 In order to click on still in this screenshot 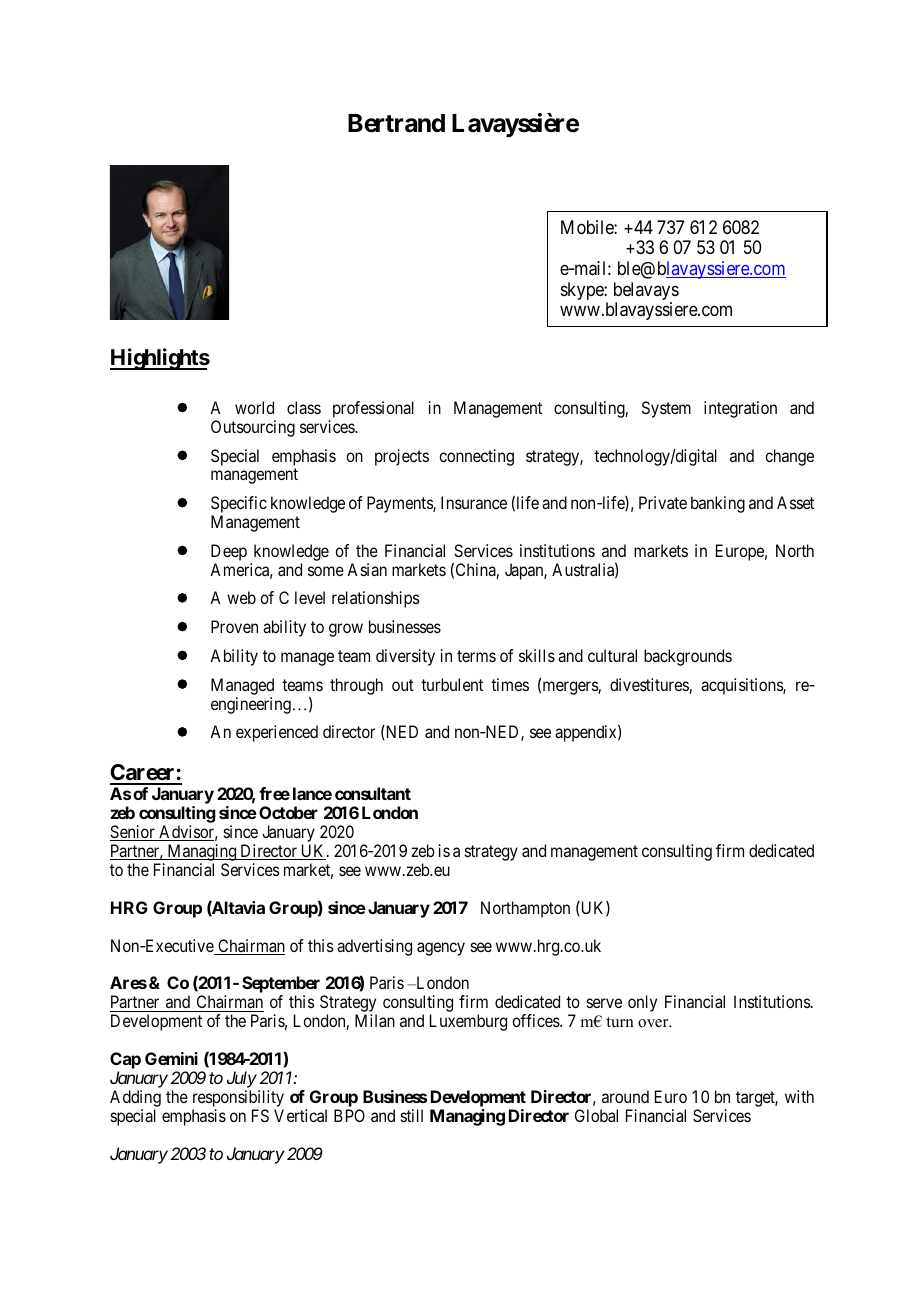, I will do `click(412, 1115)`.
